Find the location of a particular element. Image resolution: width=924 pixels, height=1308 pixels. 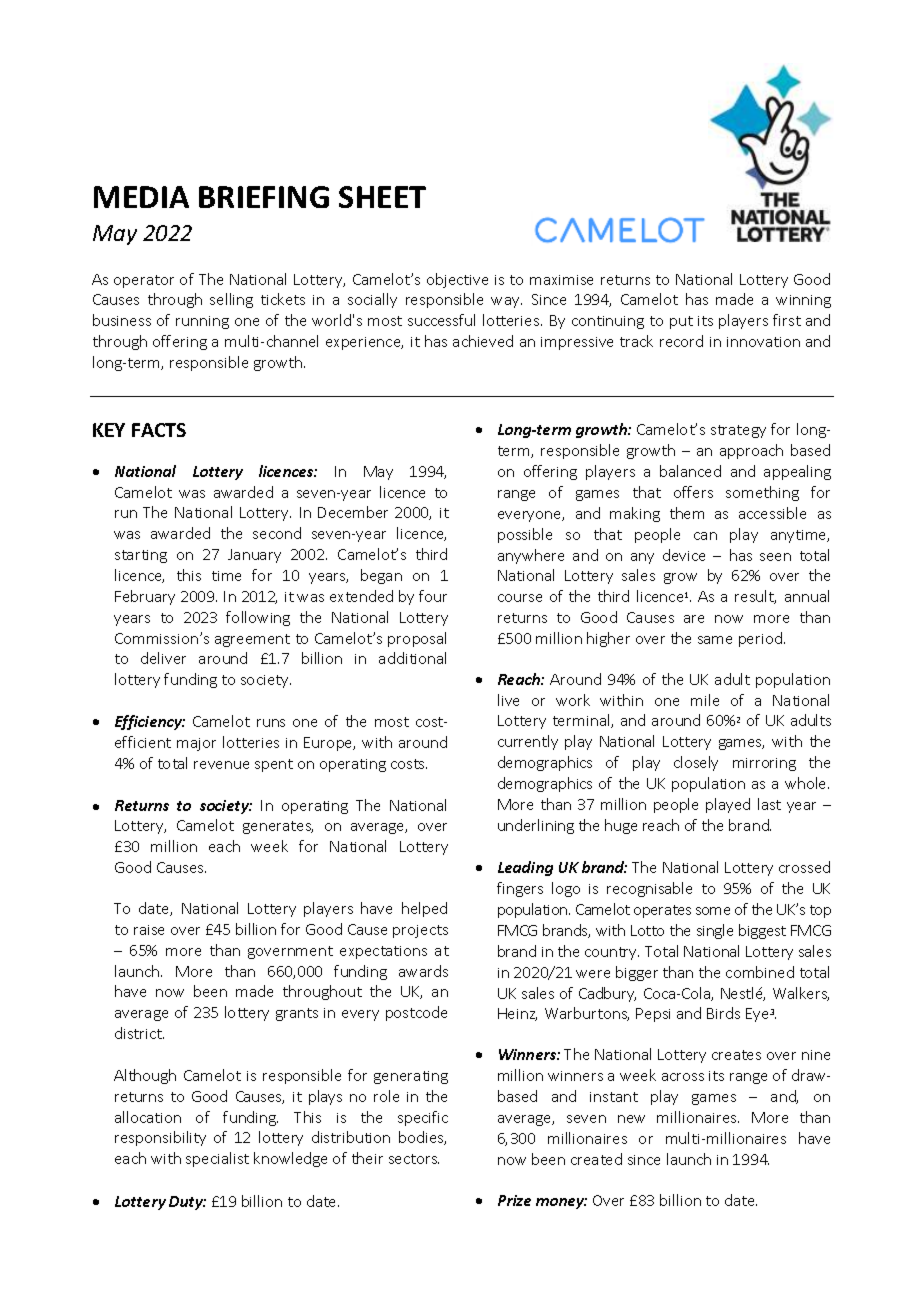

FACTS is located at coordinates (159, 430).
